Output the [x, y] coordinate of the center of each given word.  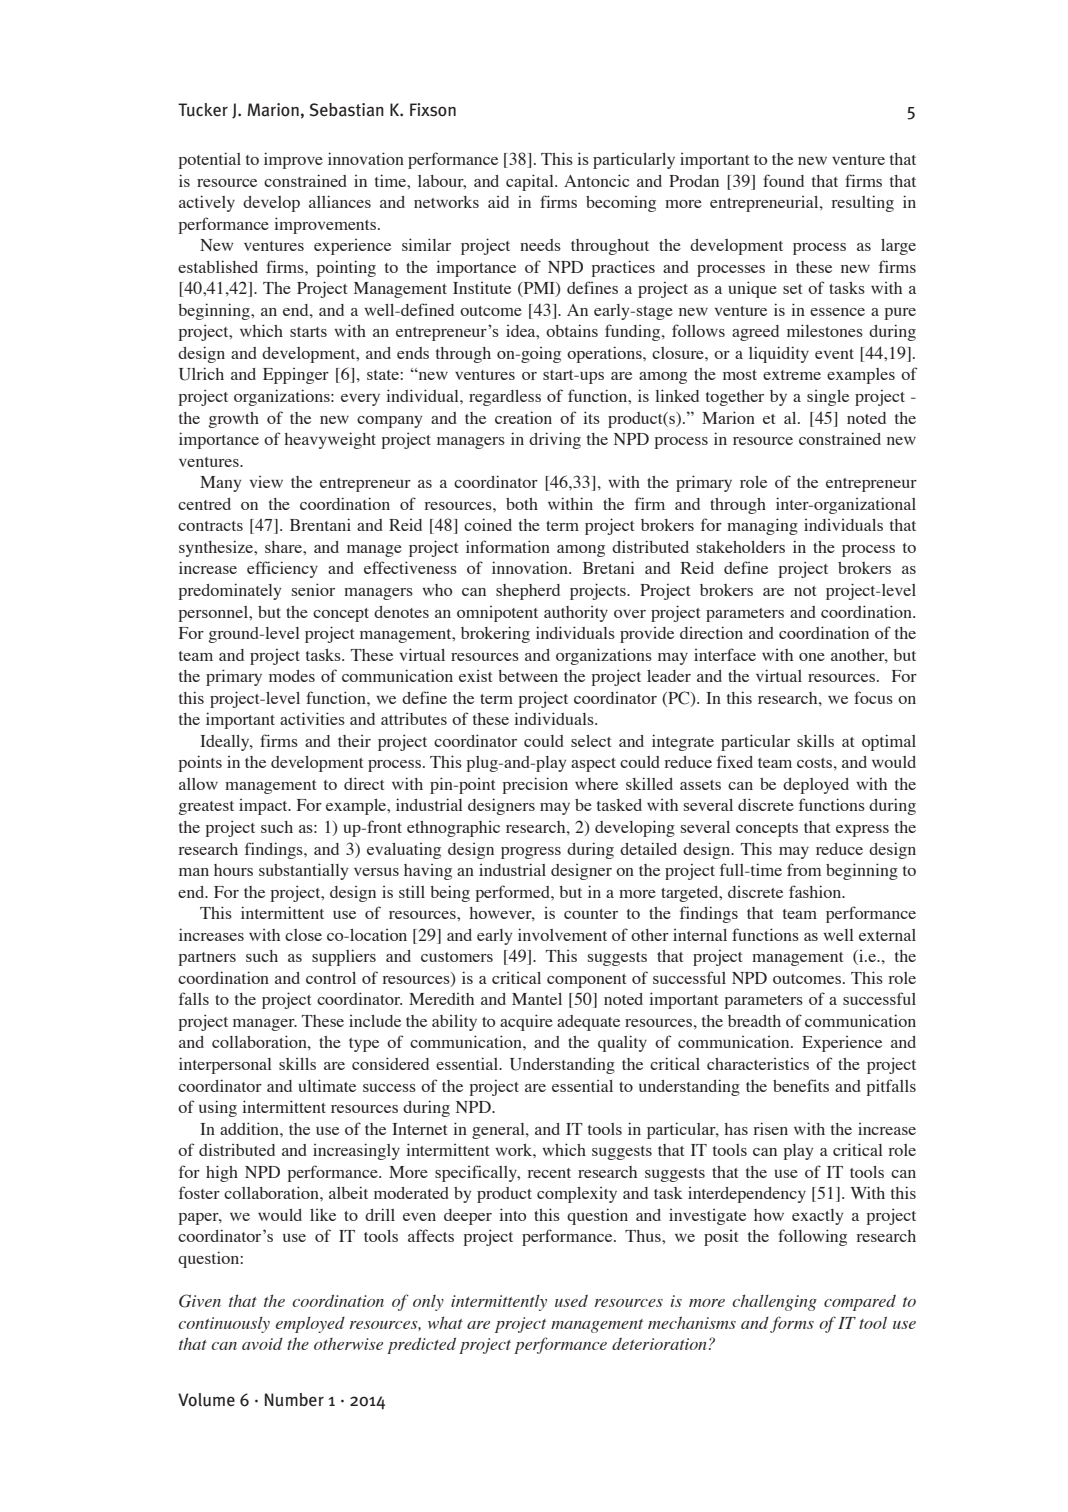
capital [531, 182]
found [783, 180]
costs [814, 763]
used [571, 1301]
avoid [262, 1344]
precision [535, 785]
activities [312, 718]
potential [209, 160]
